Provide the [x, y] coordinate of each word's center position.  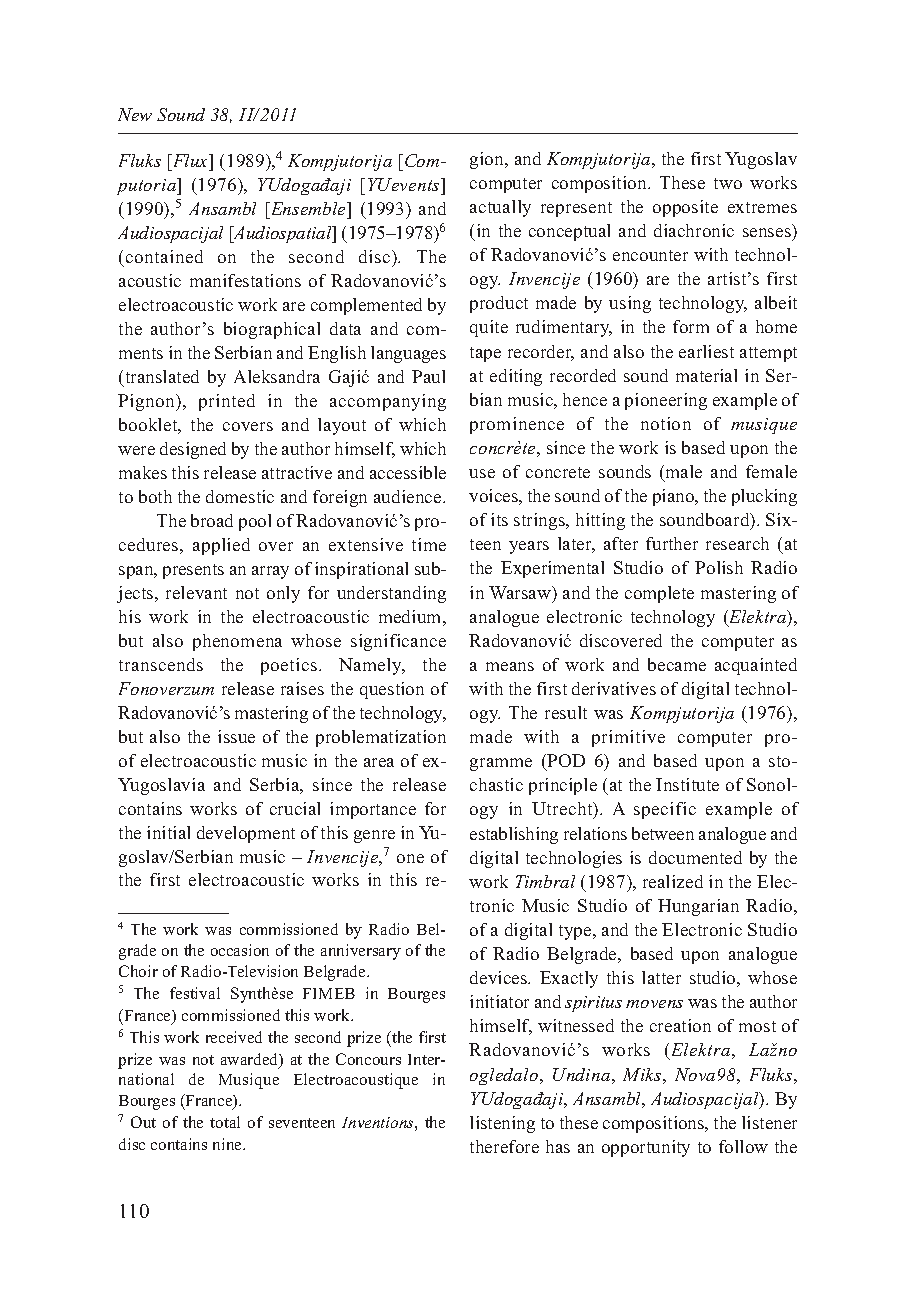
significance [398, 642]
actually [500, 208]
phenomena [237, 642]
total [225, 1122]
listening [502, 1124]
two [728, 183]
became [677, 664]
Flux [190, 162]
